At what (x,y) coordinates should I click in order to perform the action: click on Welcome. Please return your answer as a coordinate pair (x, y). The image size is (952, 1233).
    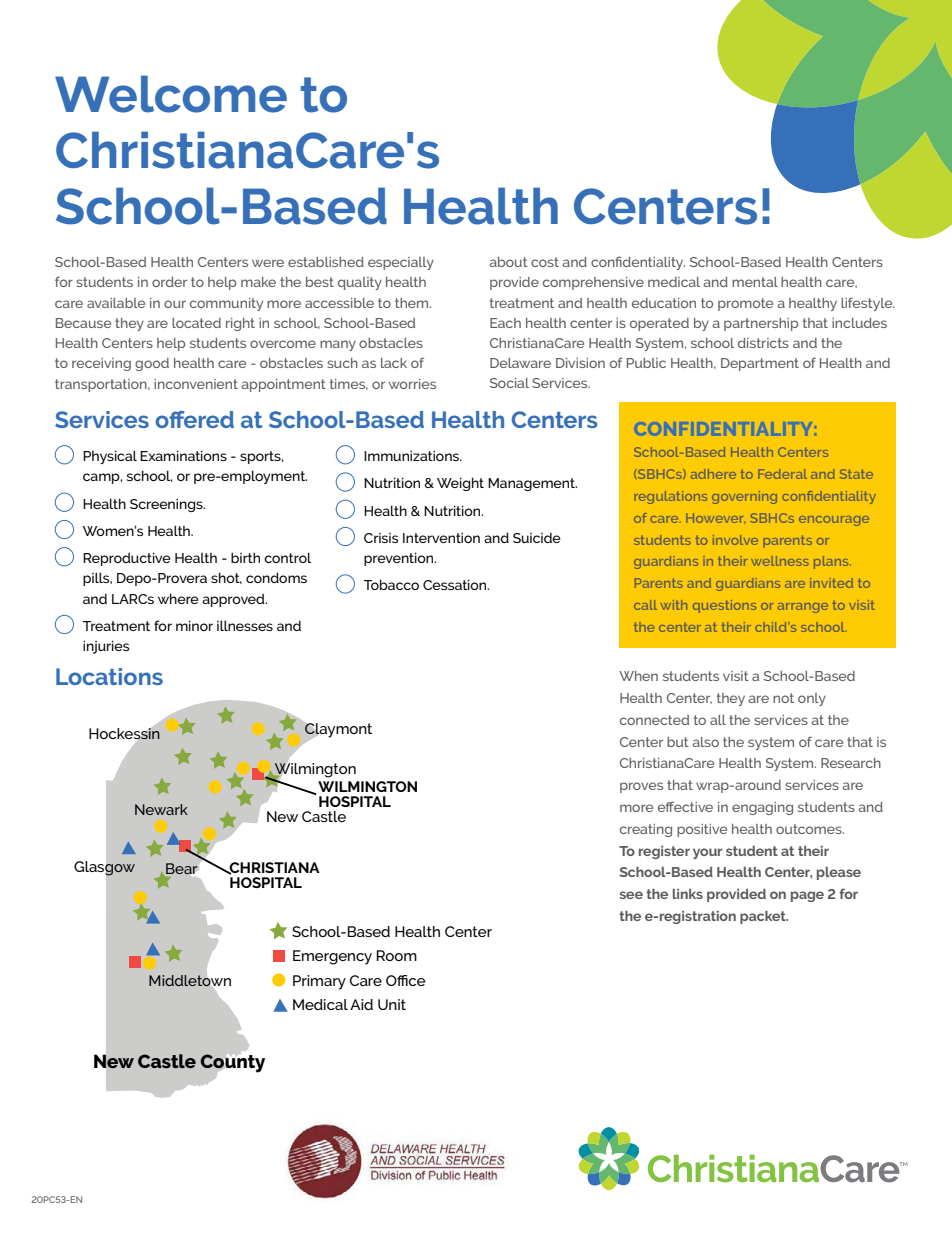
    Looking at the image, I should click on (171, 94).
